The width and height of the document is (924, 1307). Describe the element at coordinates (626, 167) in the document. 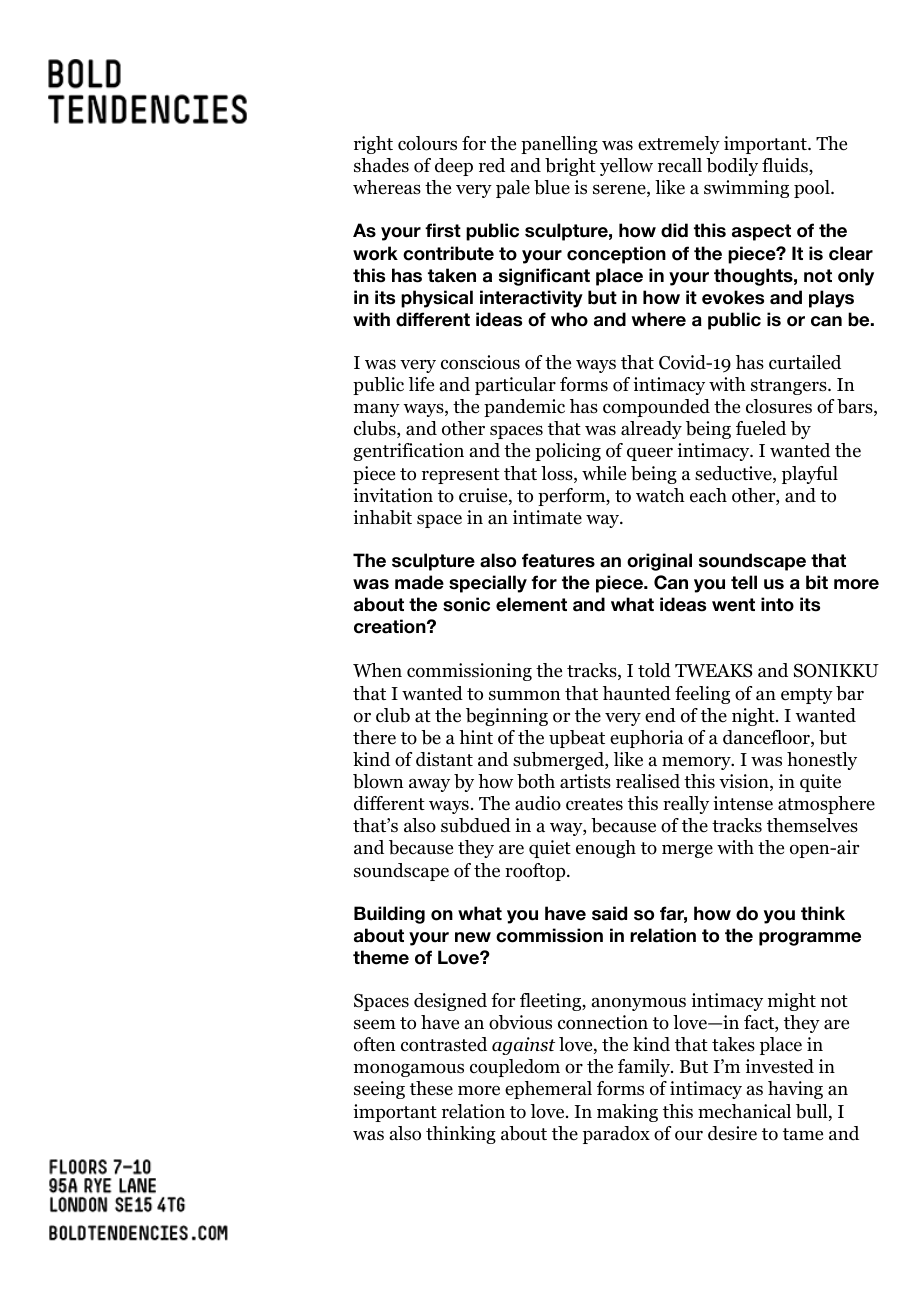

I see `yellow` at that location.
